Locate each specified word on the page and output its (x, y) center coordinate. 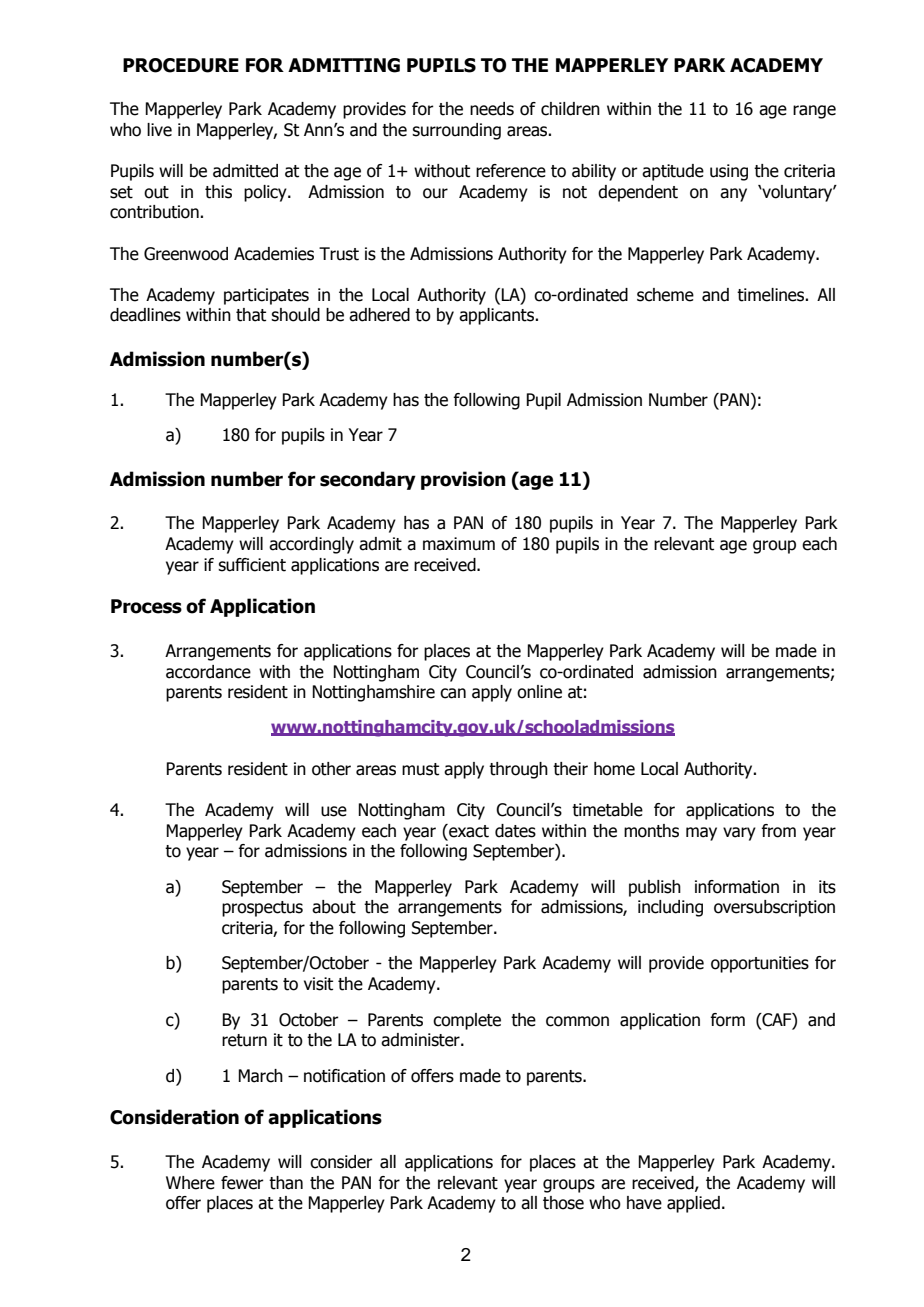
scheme (665, 295)
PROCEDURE (181, 65)
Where (190, 1183)
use (334, 811)
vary (739, 834)
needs (492, 109)
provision (463, 480)
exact (468, 831)
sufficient (252, 565)
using (729, 172)
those (563, 1203)
